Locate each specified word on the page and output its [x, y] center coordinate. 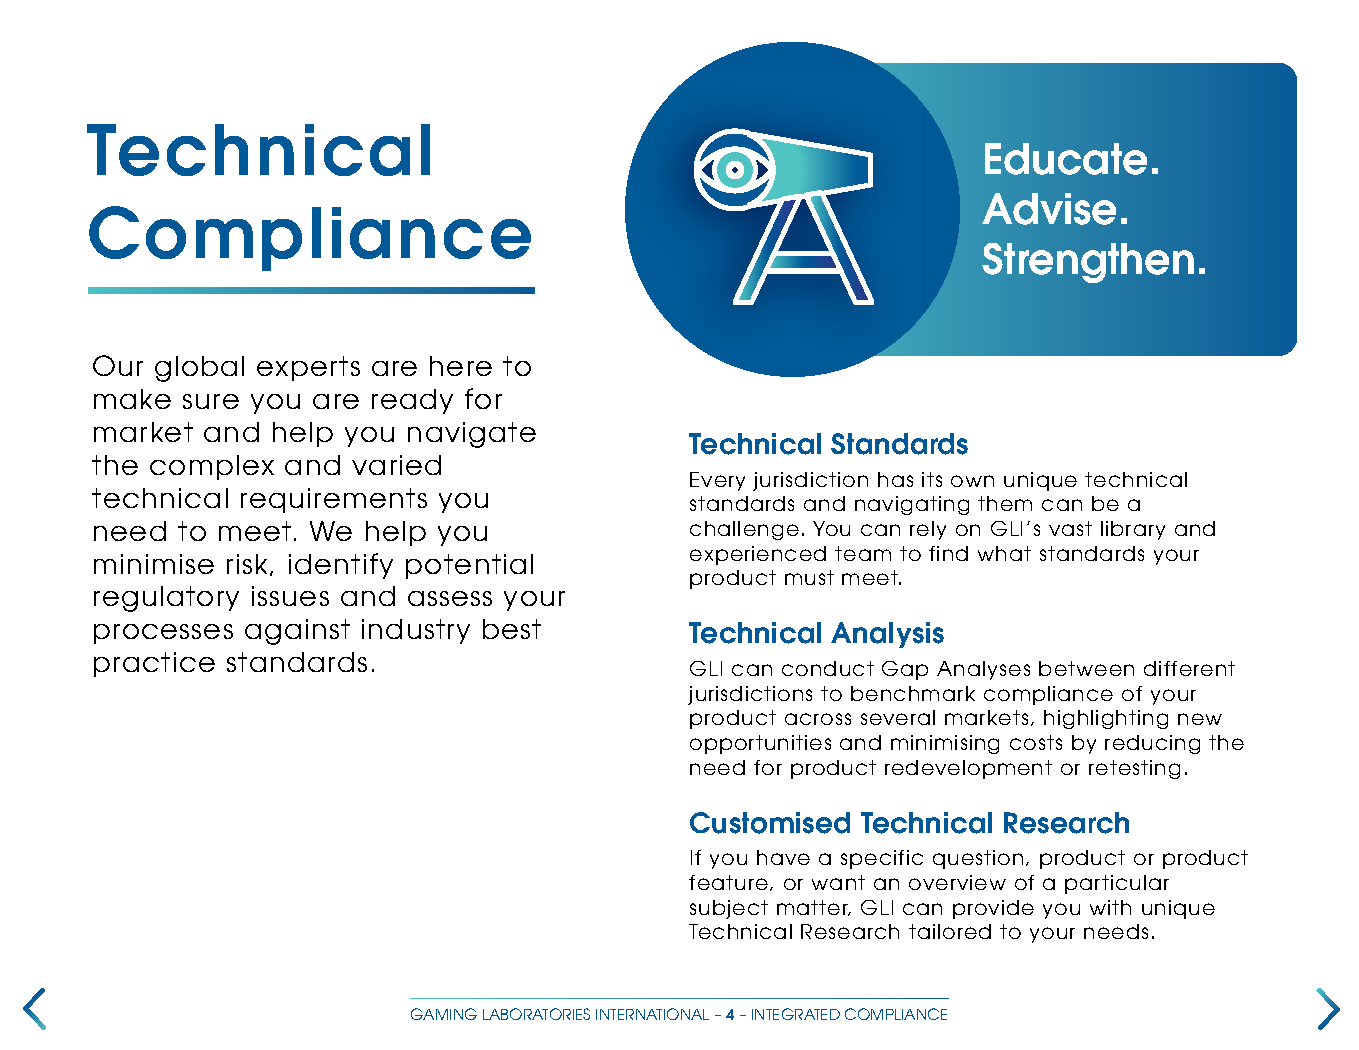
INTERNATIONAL [652, 1014]
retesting [1134, 769]
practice [154, 664]
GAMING [444, 1014]
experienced [758, 555]
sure [211, 401]
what [1004, 553]
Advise [1049, 209]
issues [290, 596]
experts [308, 368]
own [972, 481]
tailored [950, 931]
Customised [770, 823]
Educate [1066, 159]
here [461, 366]
